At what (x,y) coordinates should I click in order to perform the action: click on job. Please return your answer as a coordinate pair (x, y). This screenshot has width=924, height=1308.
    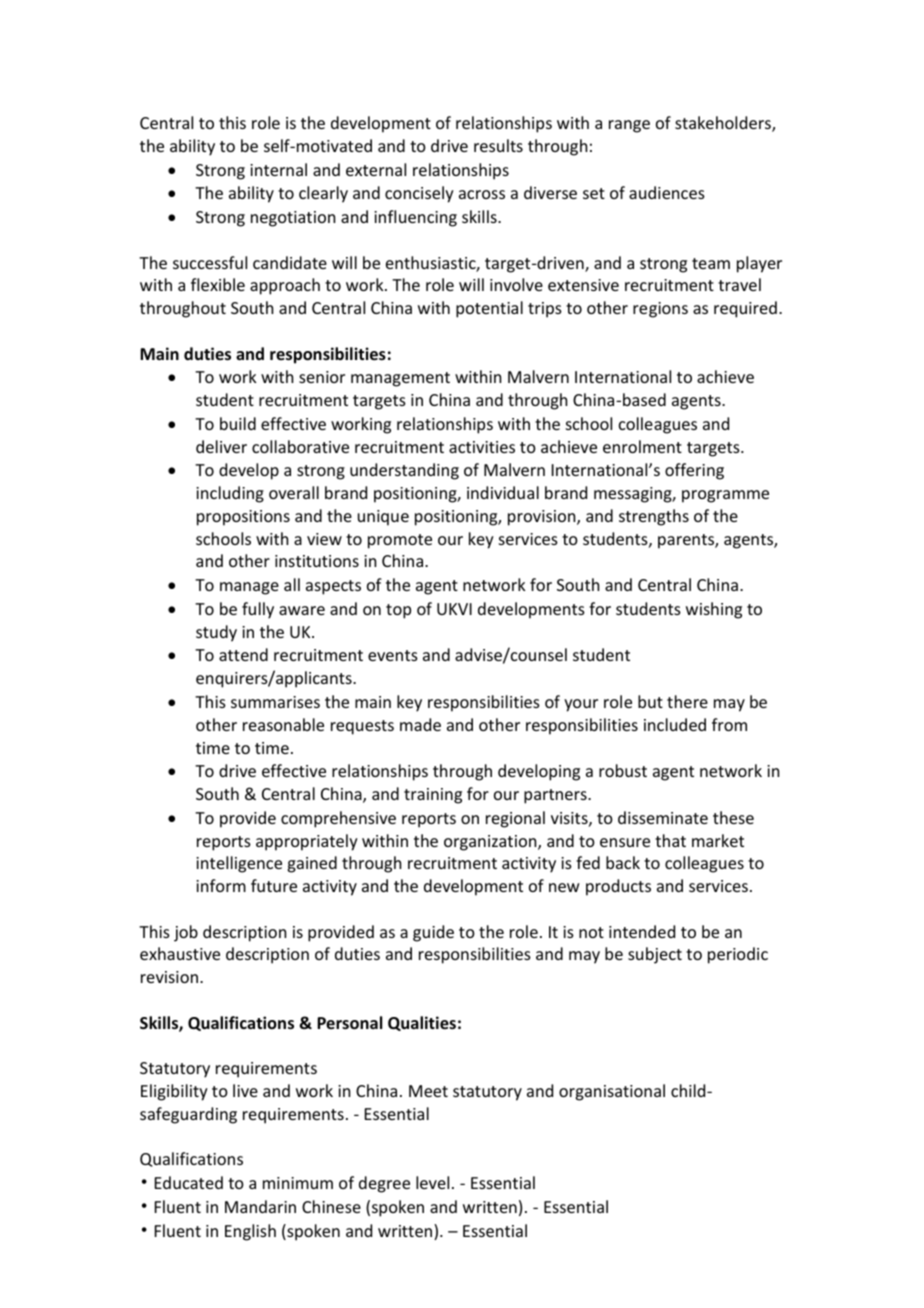
    Looking at the image, I should click on (186, 933).
